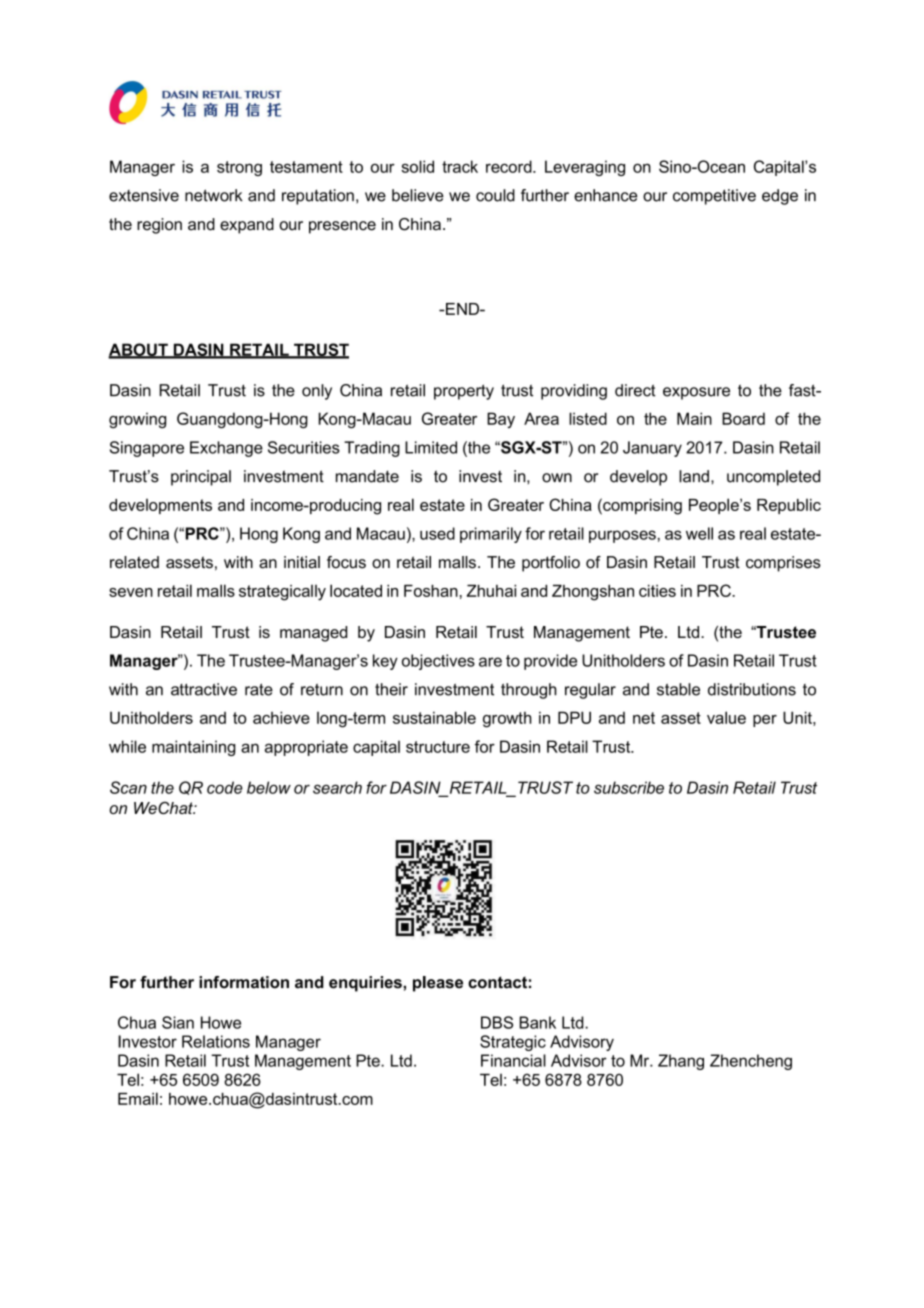  Describe the element at coordinates (495, 195) in the screenshot. I see `could` at that location.
